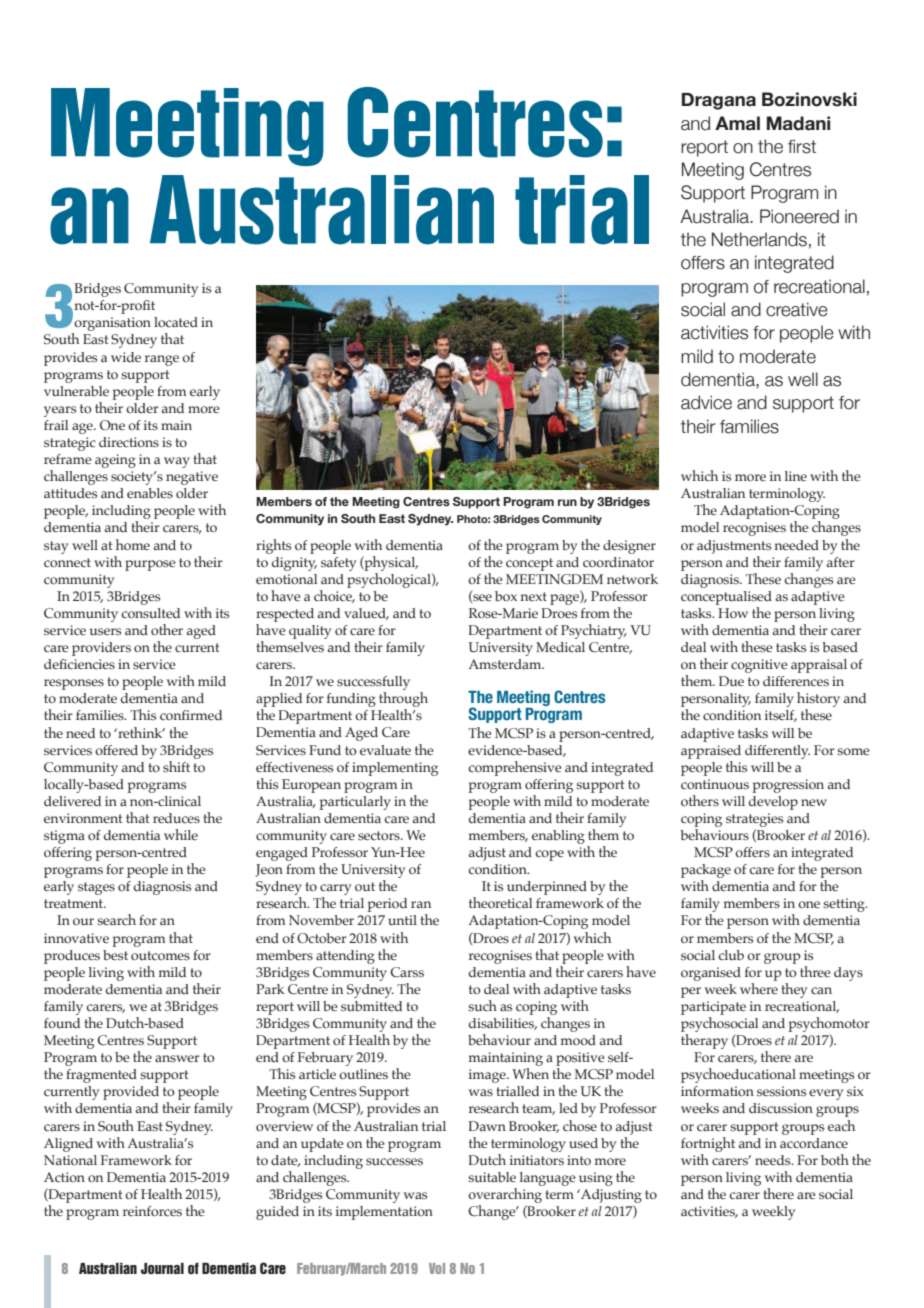 The width and height of the page is (924, 1308). Describe the element at coordinates (802, 146) in the page. I see `first` at that location.
